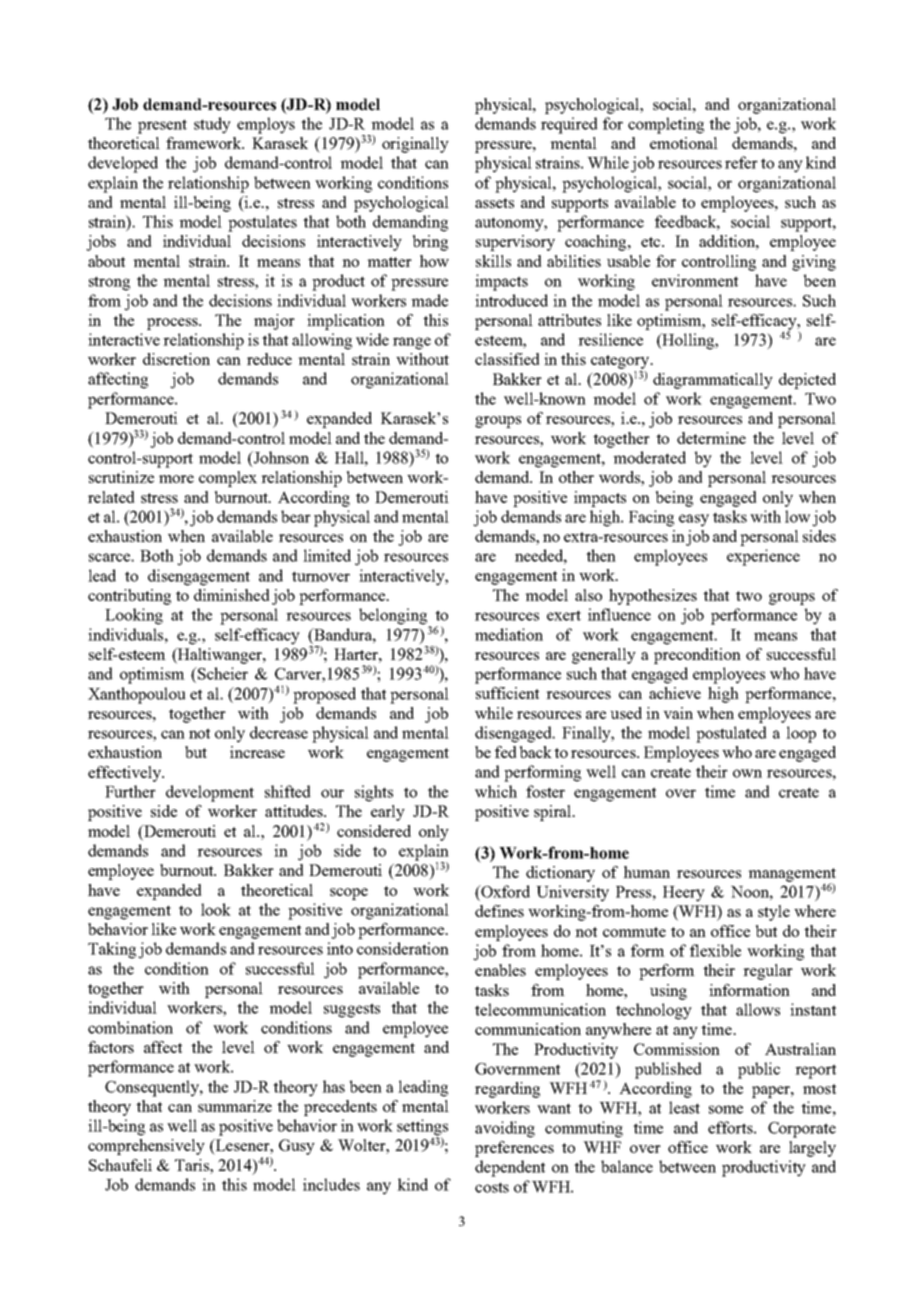  I want to click on style, so click(774, 913).
